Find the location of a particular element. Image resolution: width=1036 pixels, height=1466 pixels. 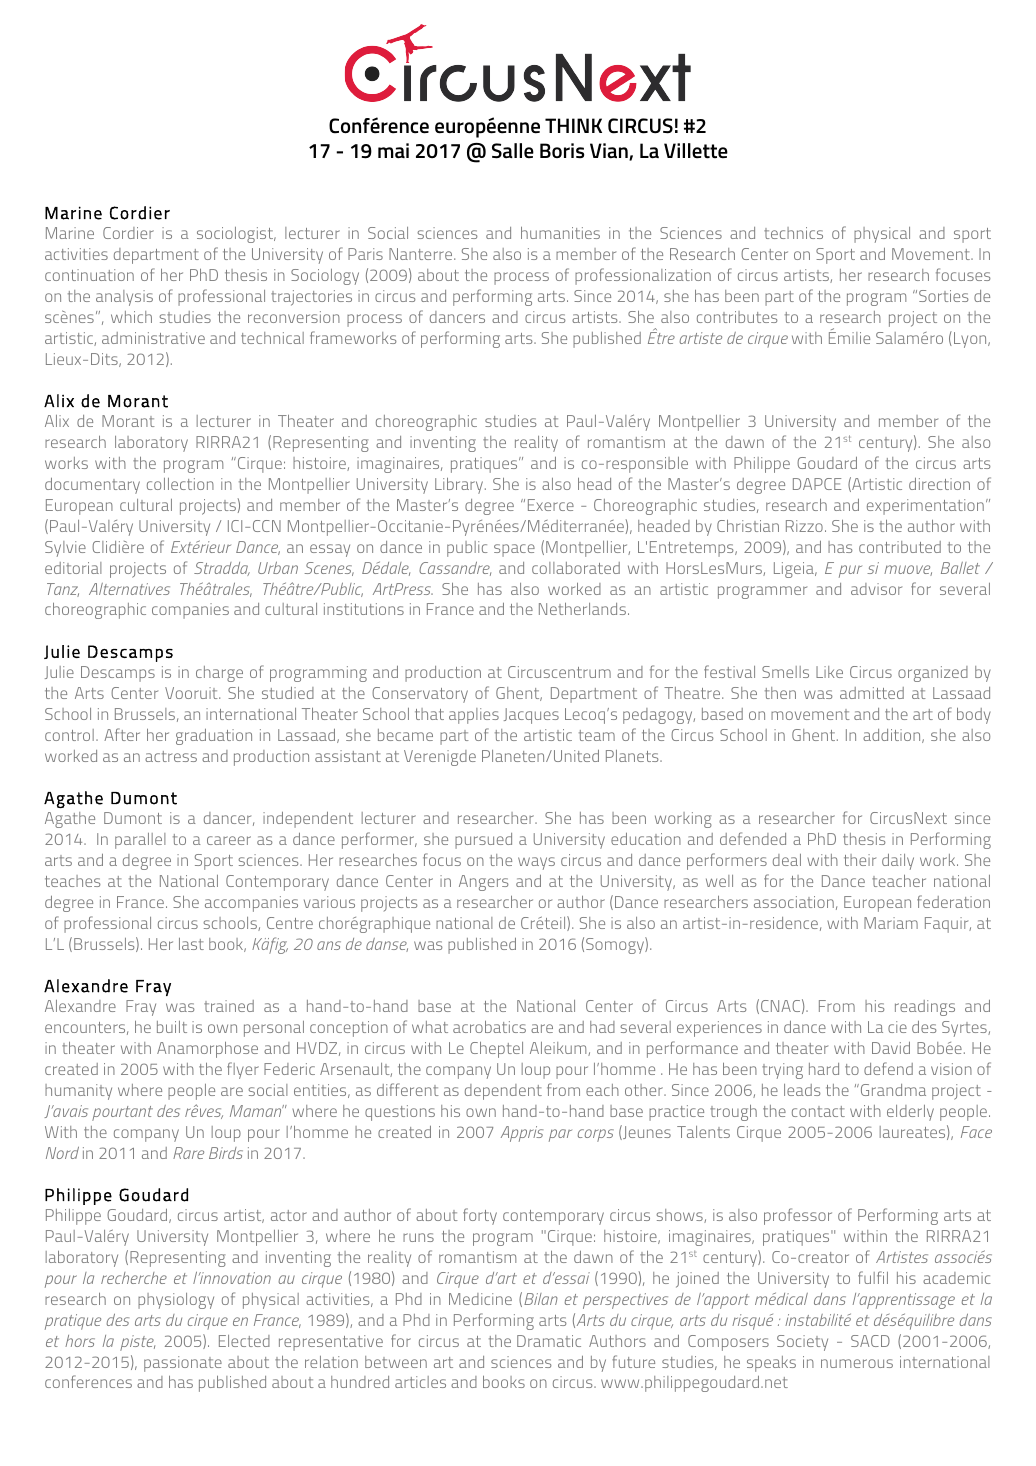

SACD is located at coordinates (870, 1341).
